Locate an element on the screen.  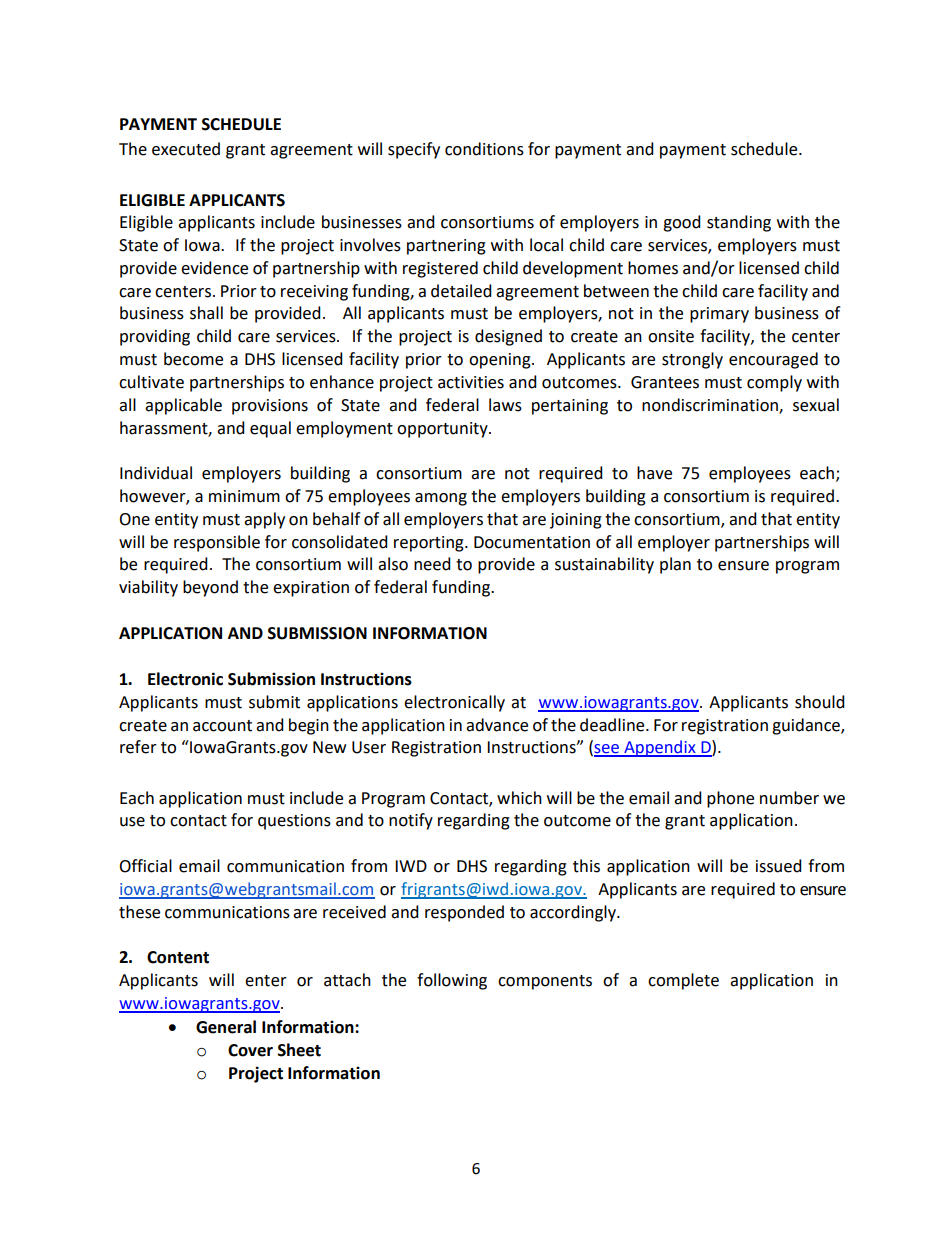
advance is located at coordinates (497, 725).
